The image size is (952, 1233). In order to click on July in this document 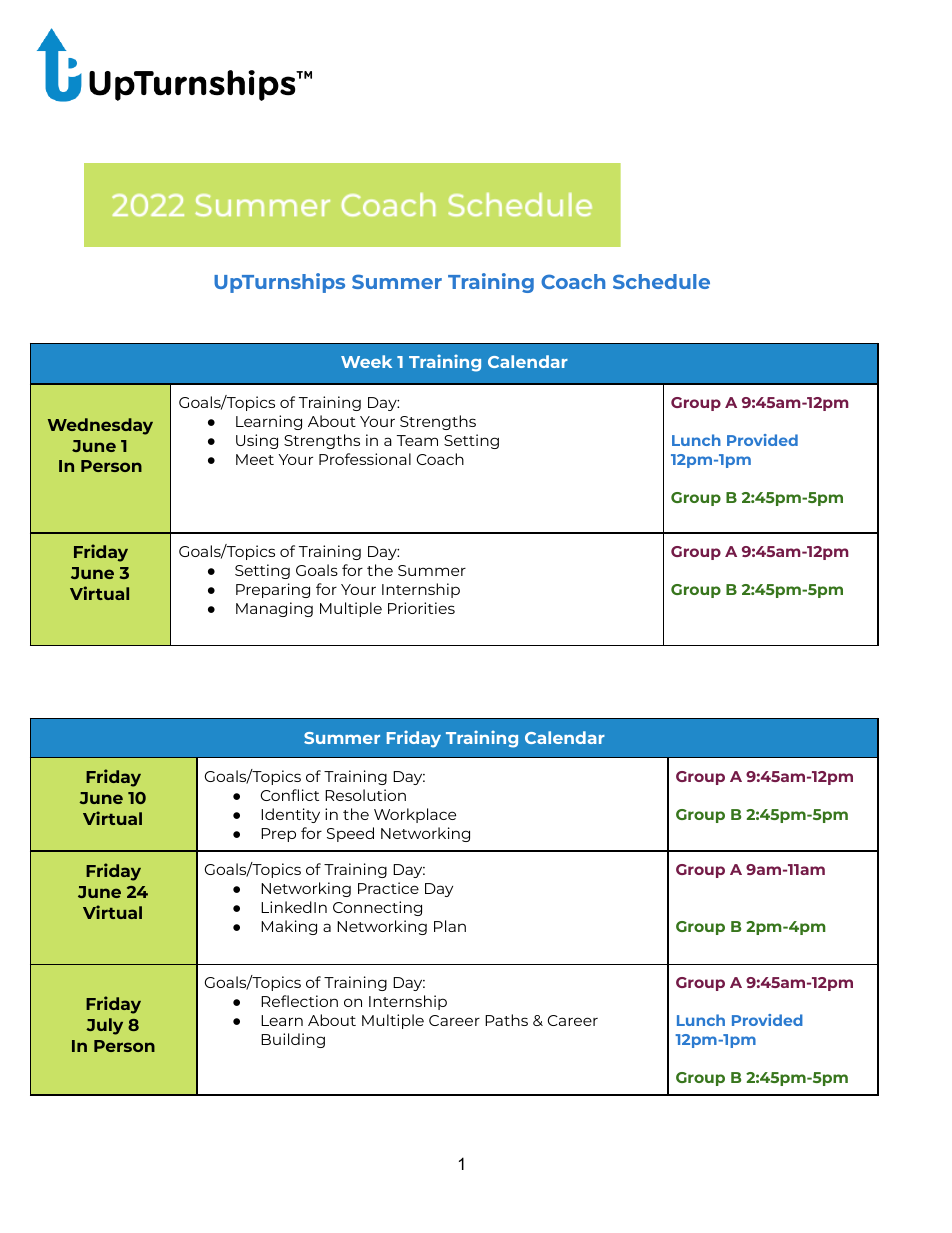, I will do `click(104, 1026)`.
